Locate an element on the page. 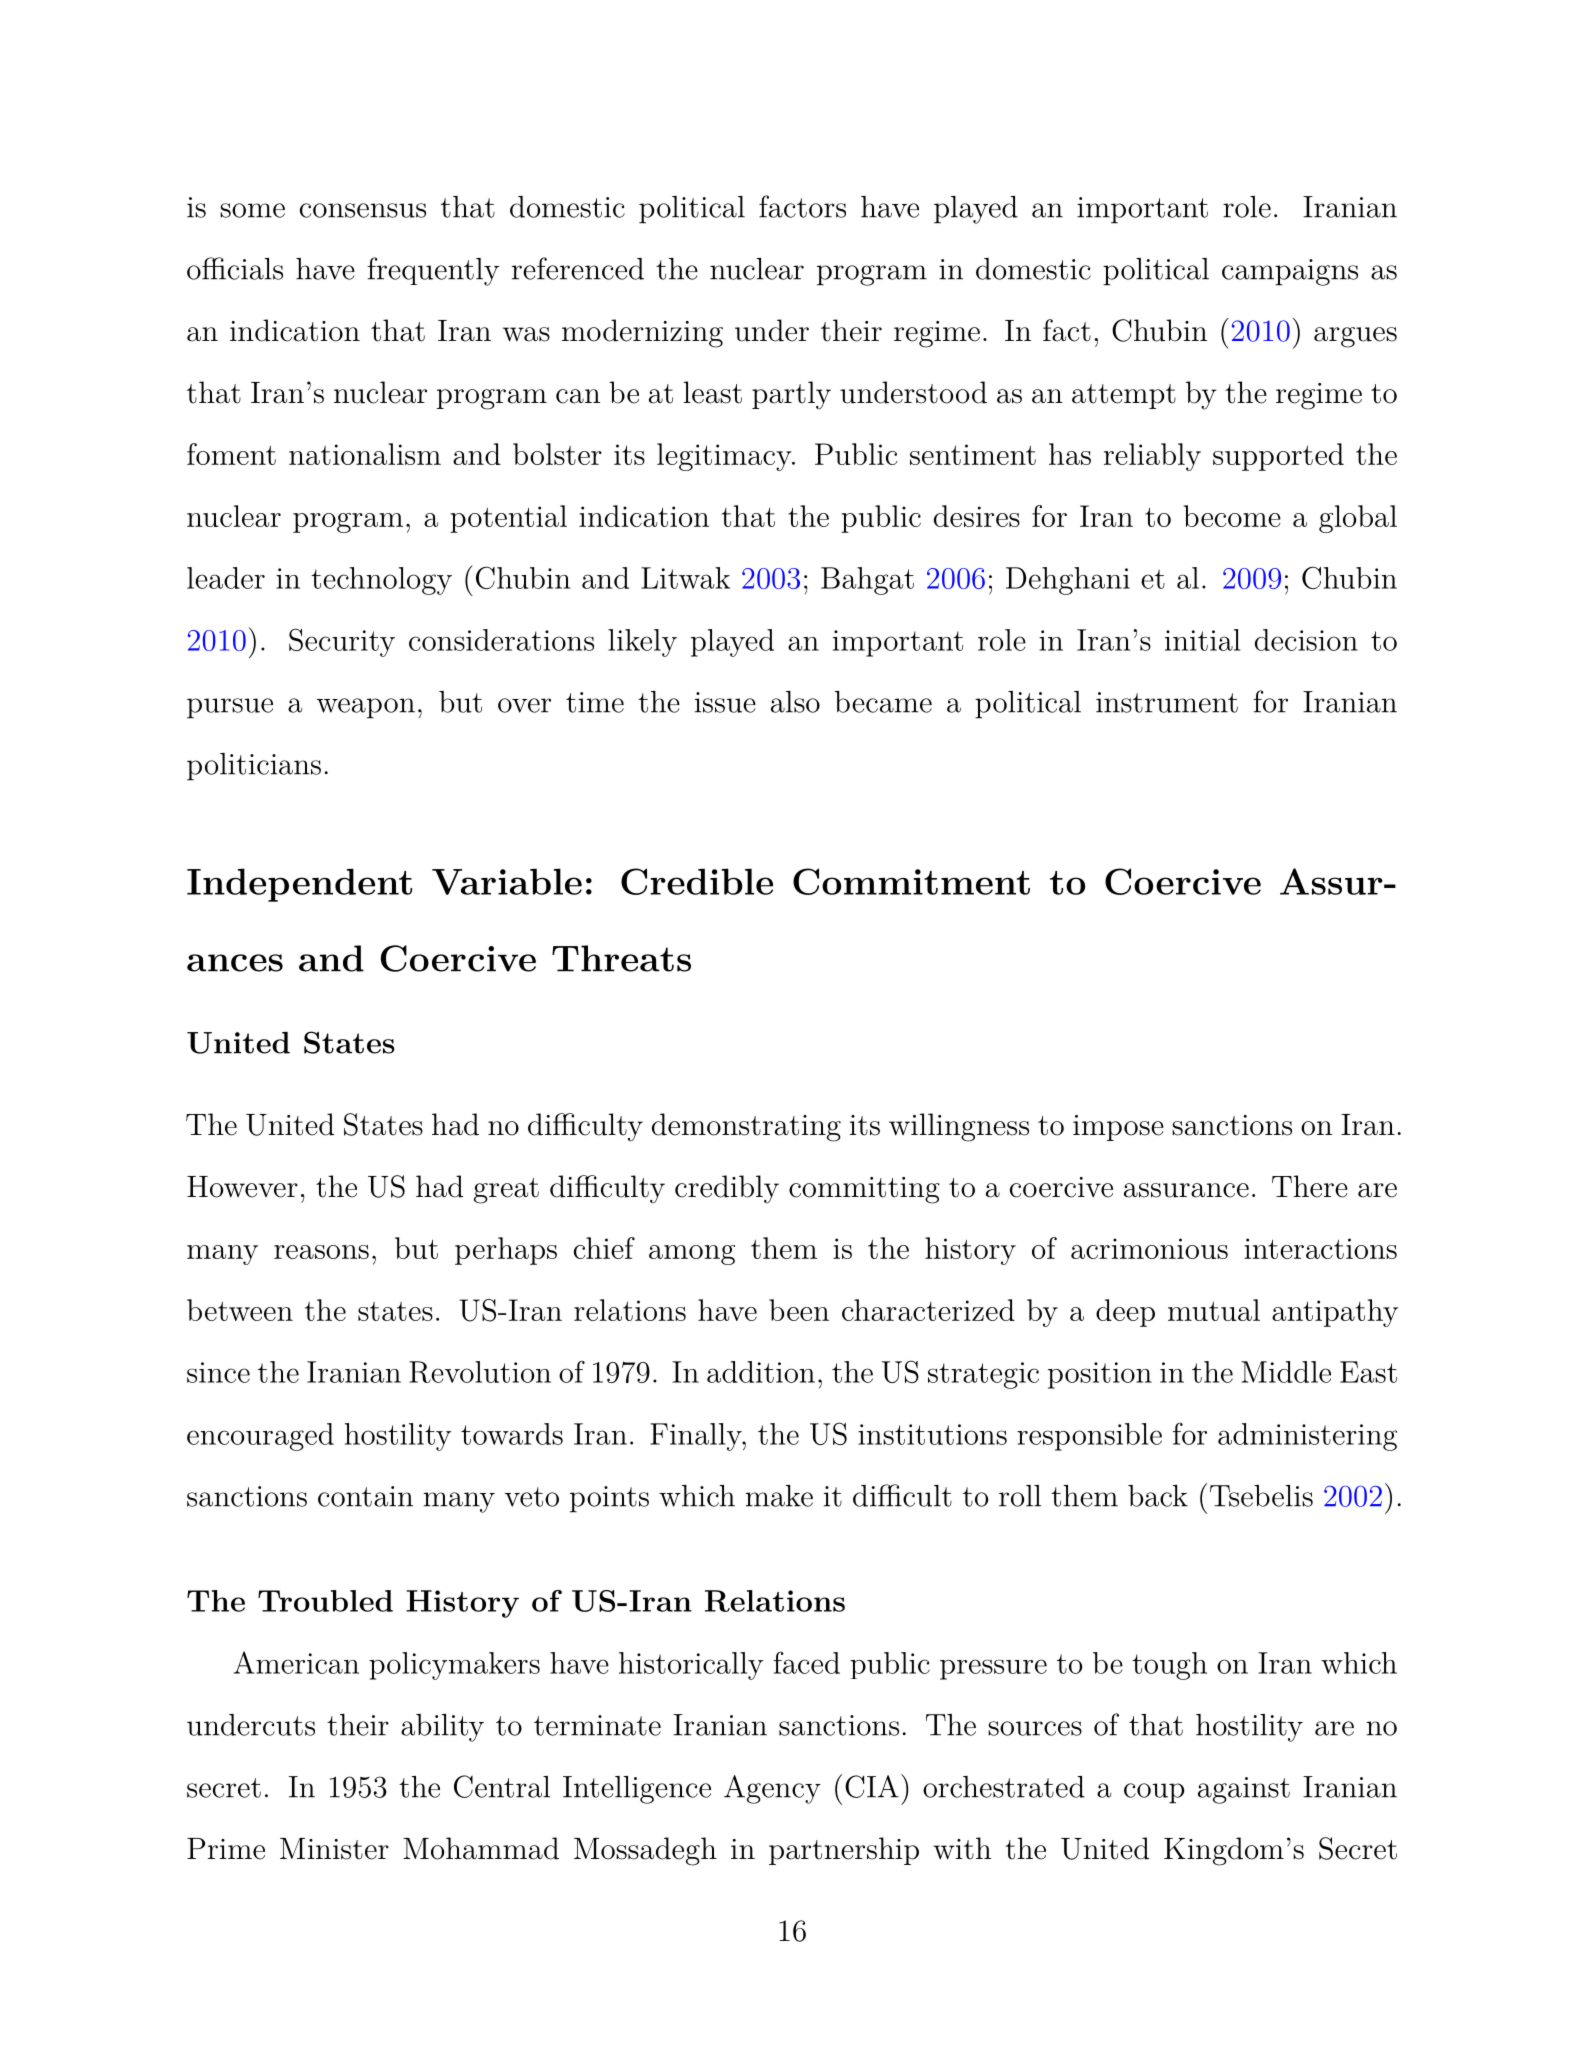 Image resolution: width=1584 pixels, height=2050 pixels. against is located at coordinates (1244, 1790).
